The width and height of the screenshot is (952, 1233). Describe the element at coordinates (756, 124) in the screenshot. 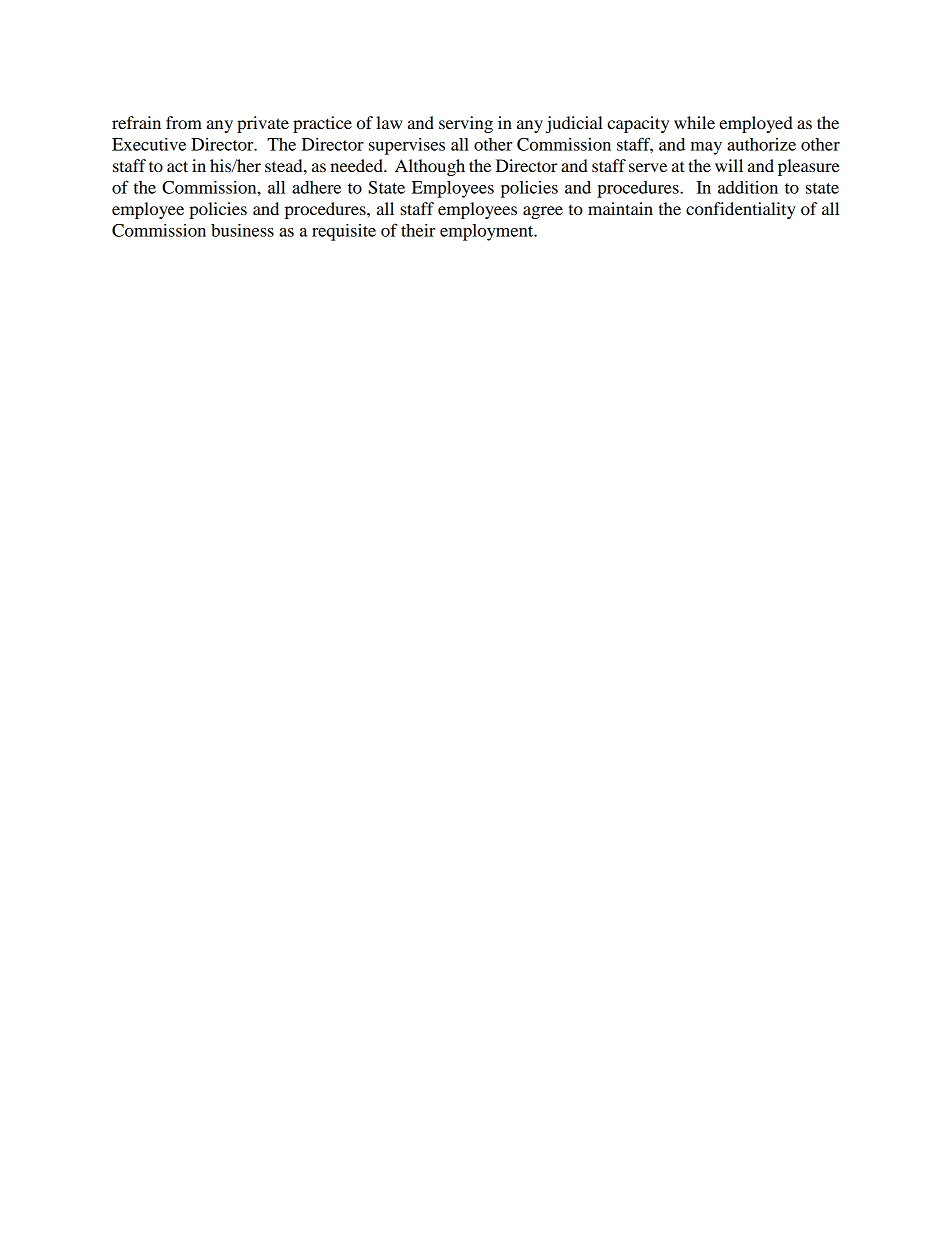

I see `employed` at that location.
